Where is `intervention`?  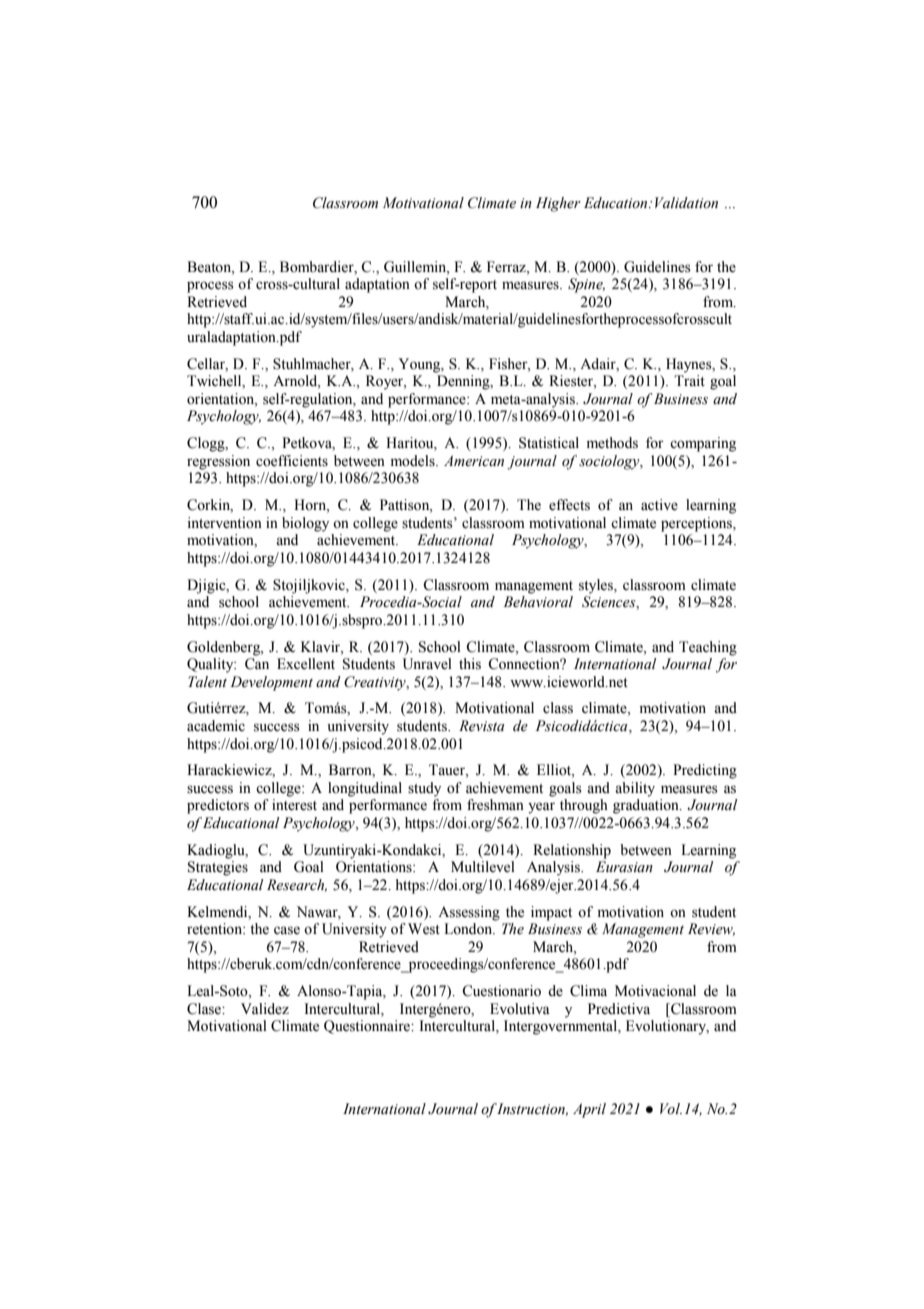
intervention is located at coordinates (225, 523).
